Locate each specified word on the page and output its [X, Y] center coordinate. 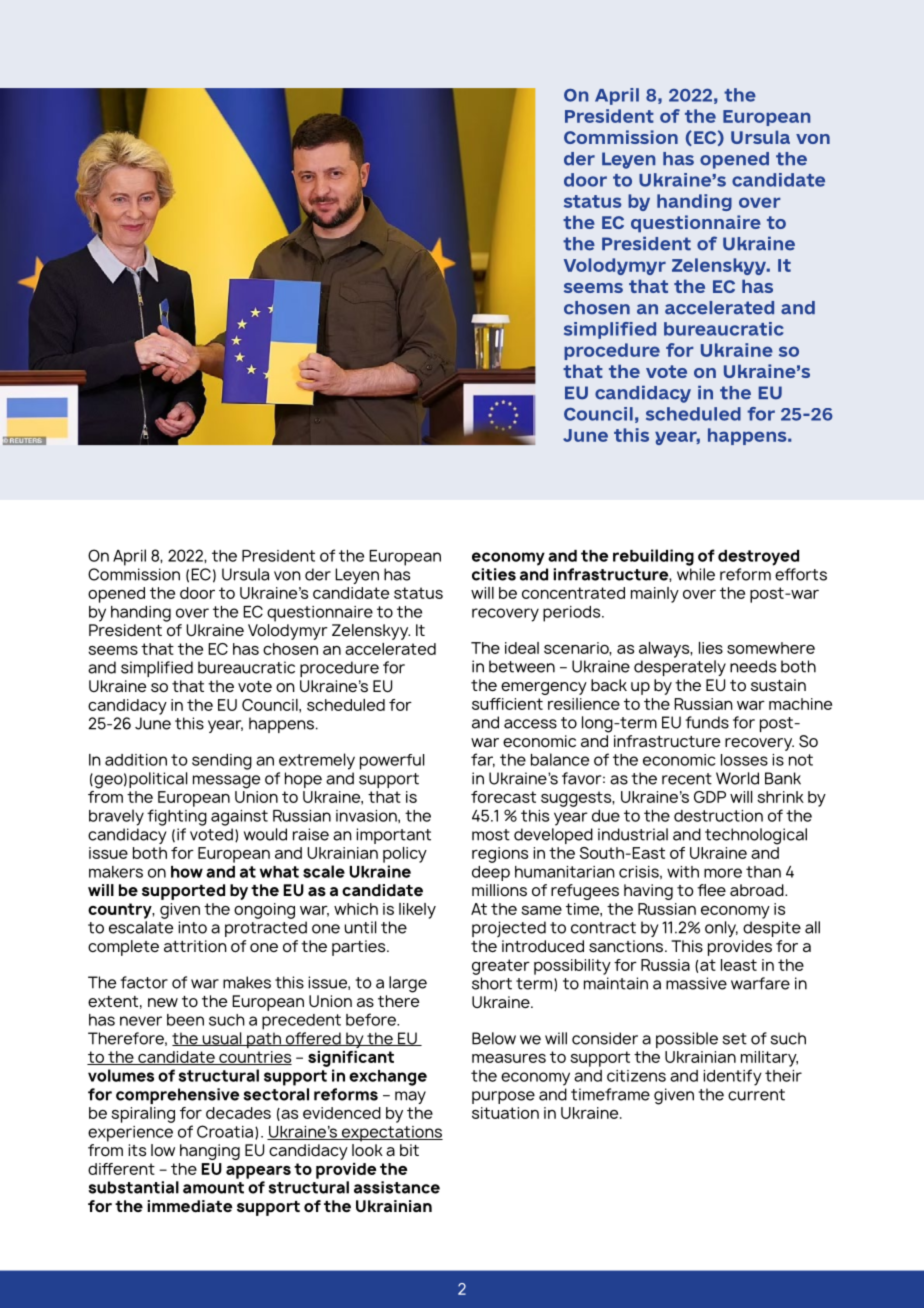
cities [494, 574]
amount [213, 1188]
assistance [397, 1187]
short [492, 983]
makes [247, 982]
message [226, 782]
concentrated [573, 593]
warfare [760, 983]
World [737, 778]
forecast [503, 797]
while [696, 574]
